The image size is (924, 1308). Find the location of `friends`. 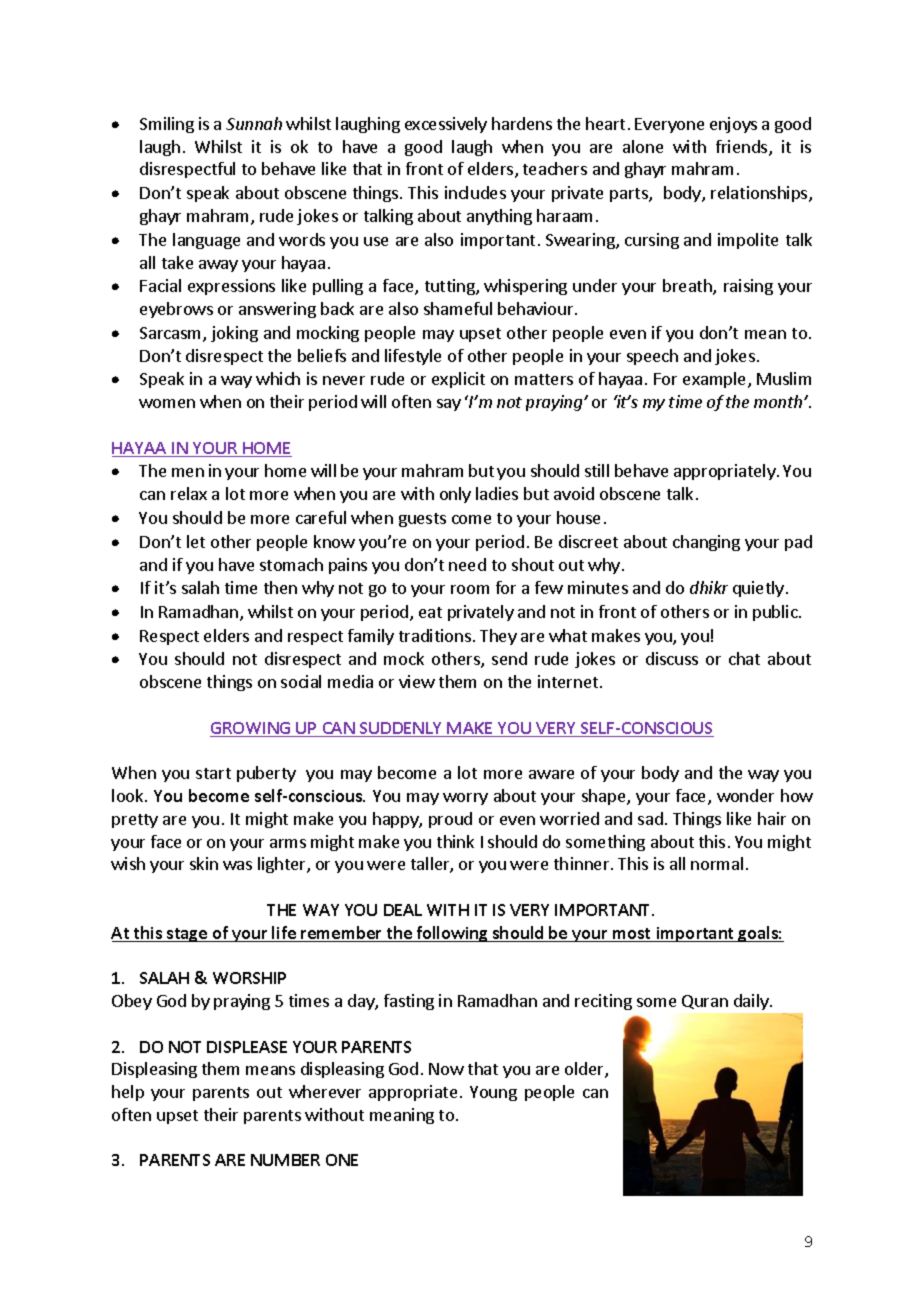

friends is located at coordinates (743, 148).
